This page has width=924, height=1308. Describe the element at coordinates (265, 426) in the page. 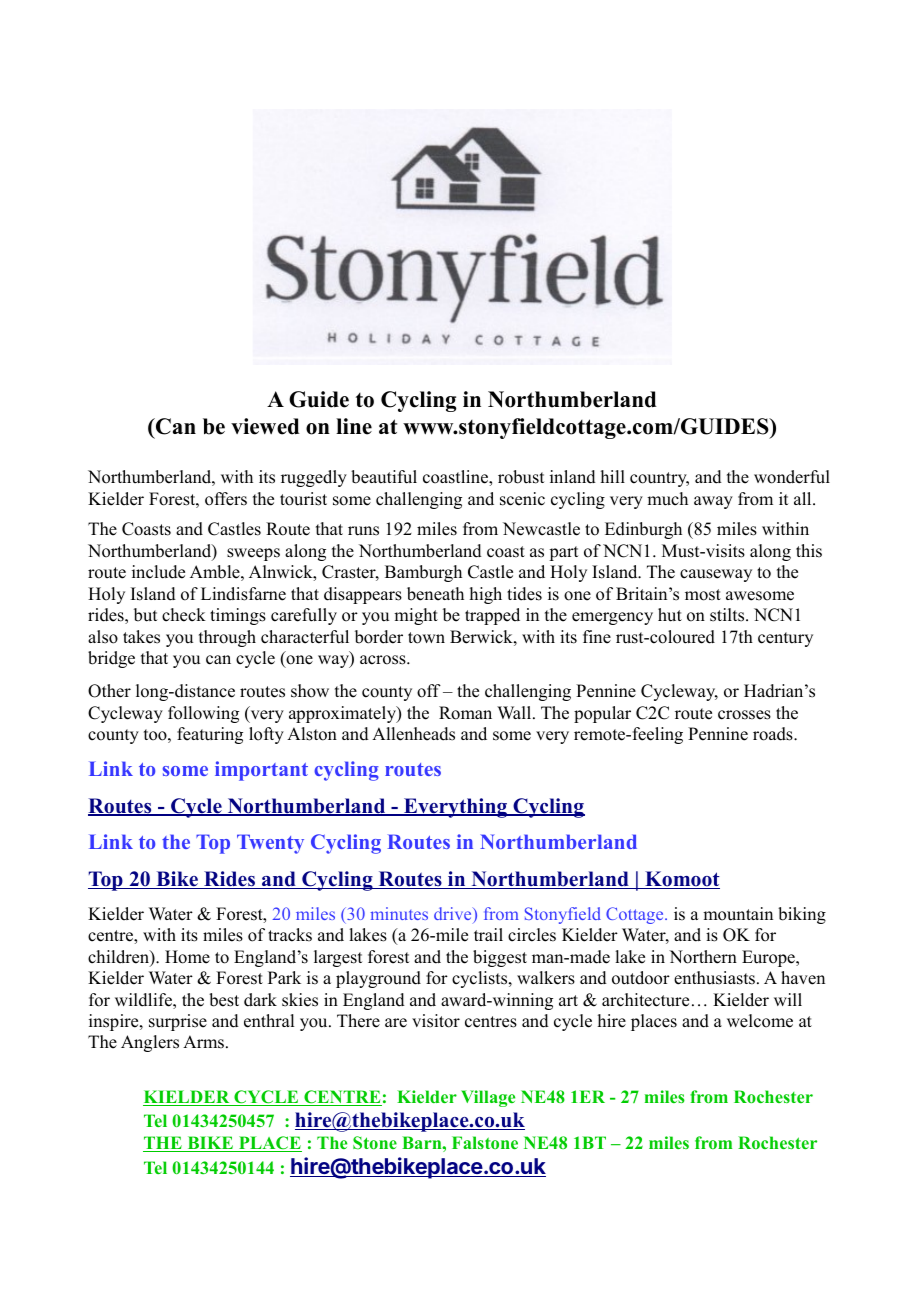

I see `viewed` at that location.
